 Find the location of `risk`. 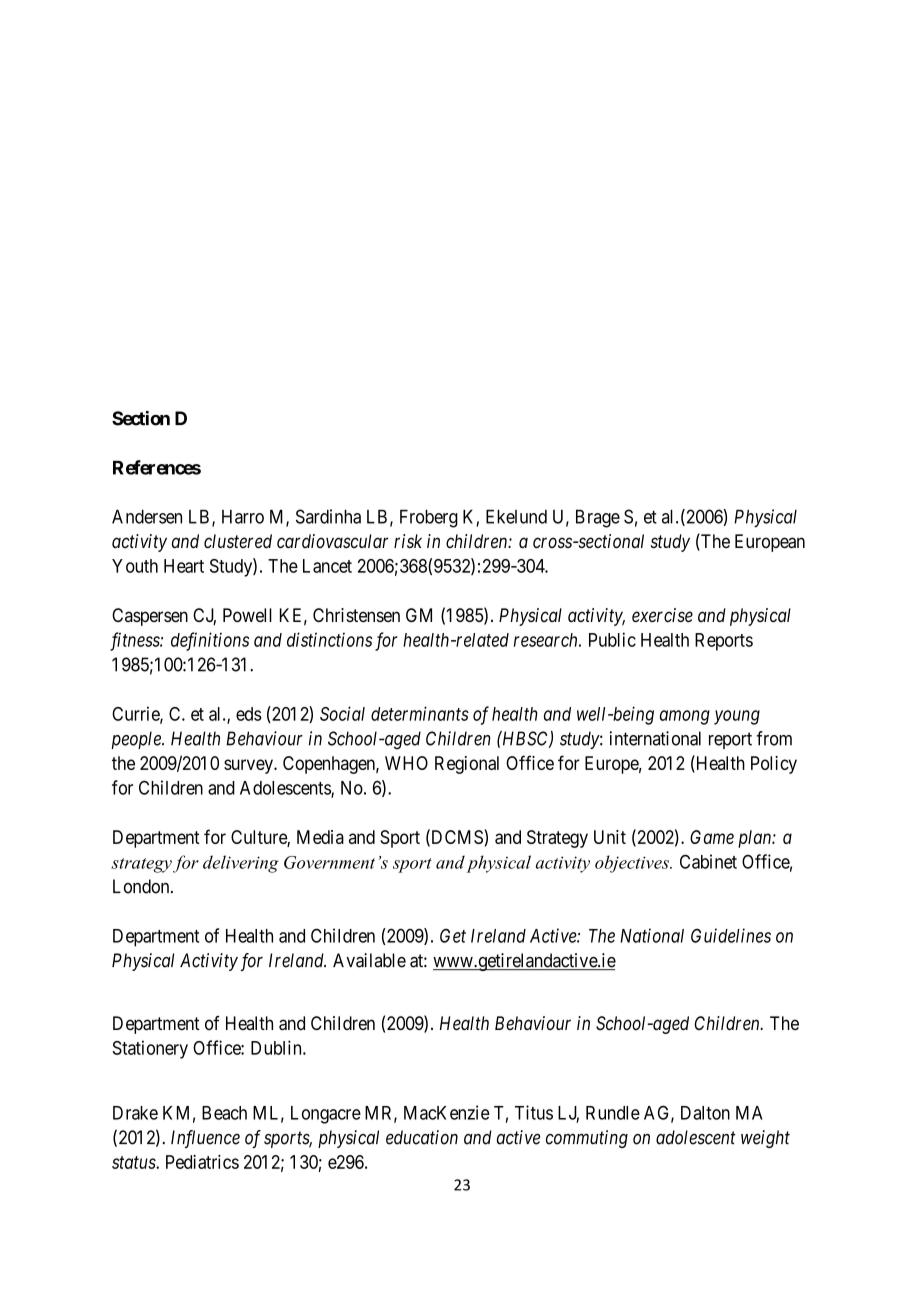

risk is located at coordinates (408, 541).
